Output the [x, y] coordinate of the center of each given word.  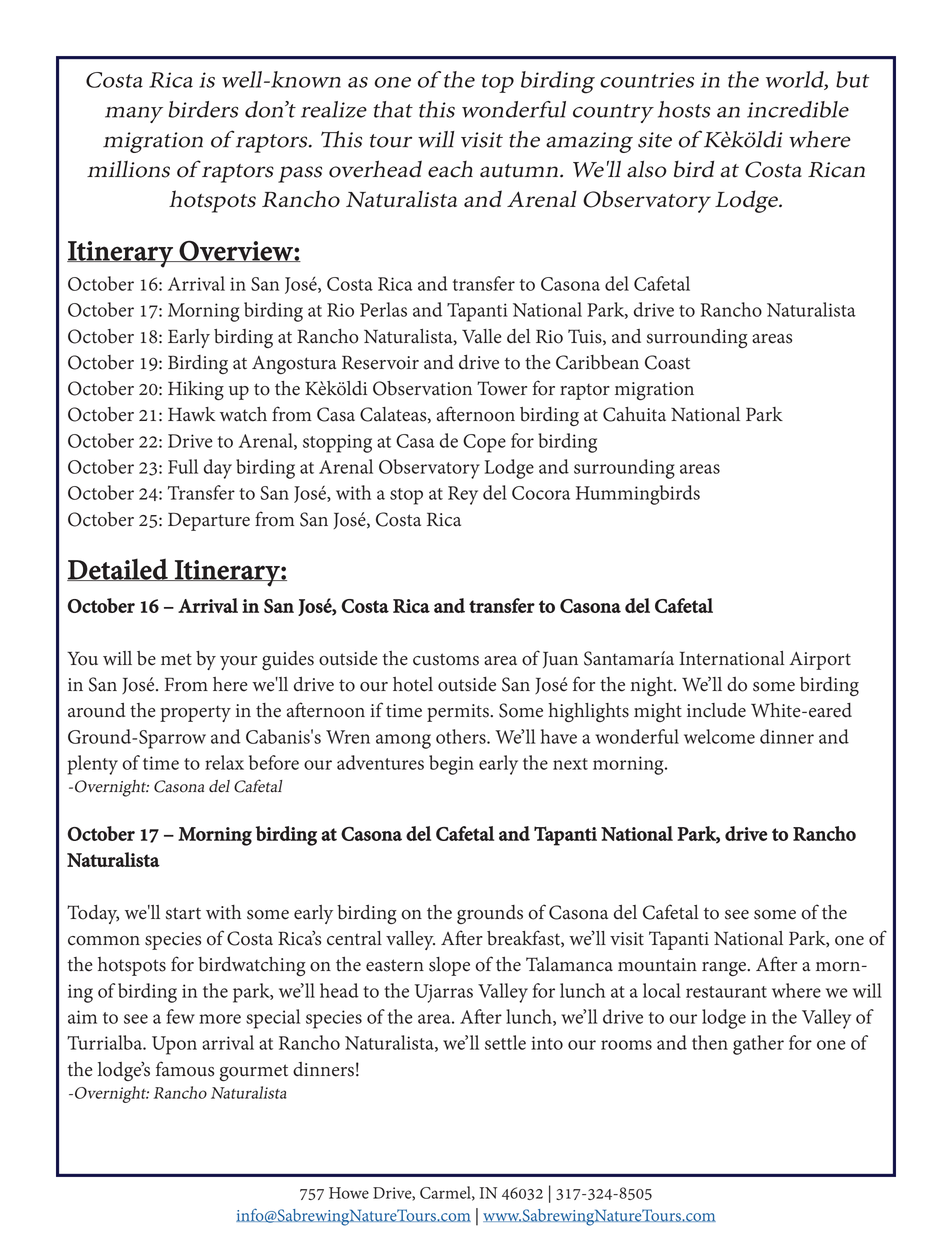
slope [449, 966]
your [238, 663]
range [725, 969]
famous [185, 1069]
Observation [422, 388]
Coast [667, 362]
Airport [820, 660]
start [183, 913]
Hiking [196, 391]
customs [446, 659]
